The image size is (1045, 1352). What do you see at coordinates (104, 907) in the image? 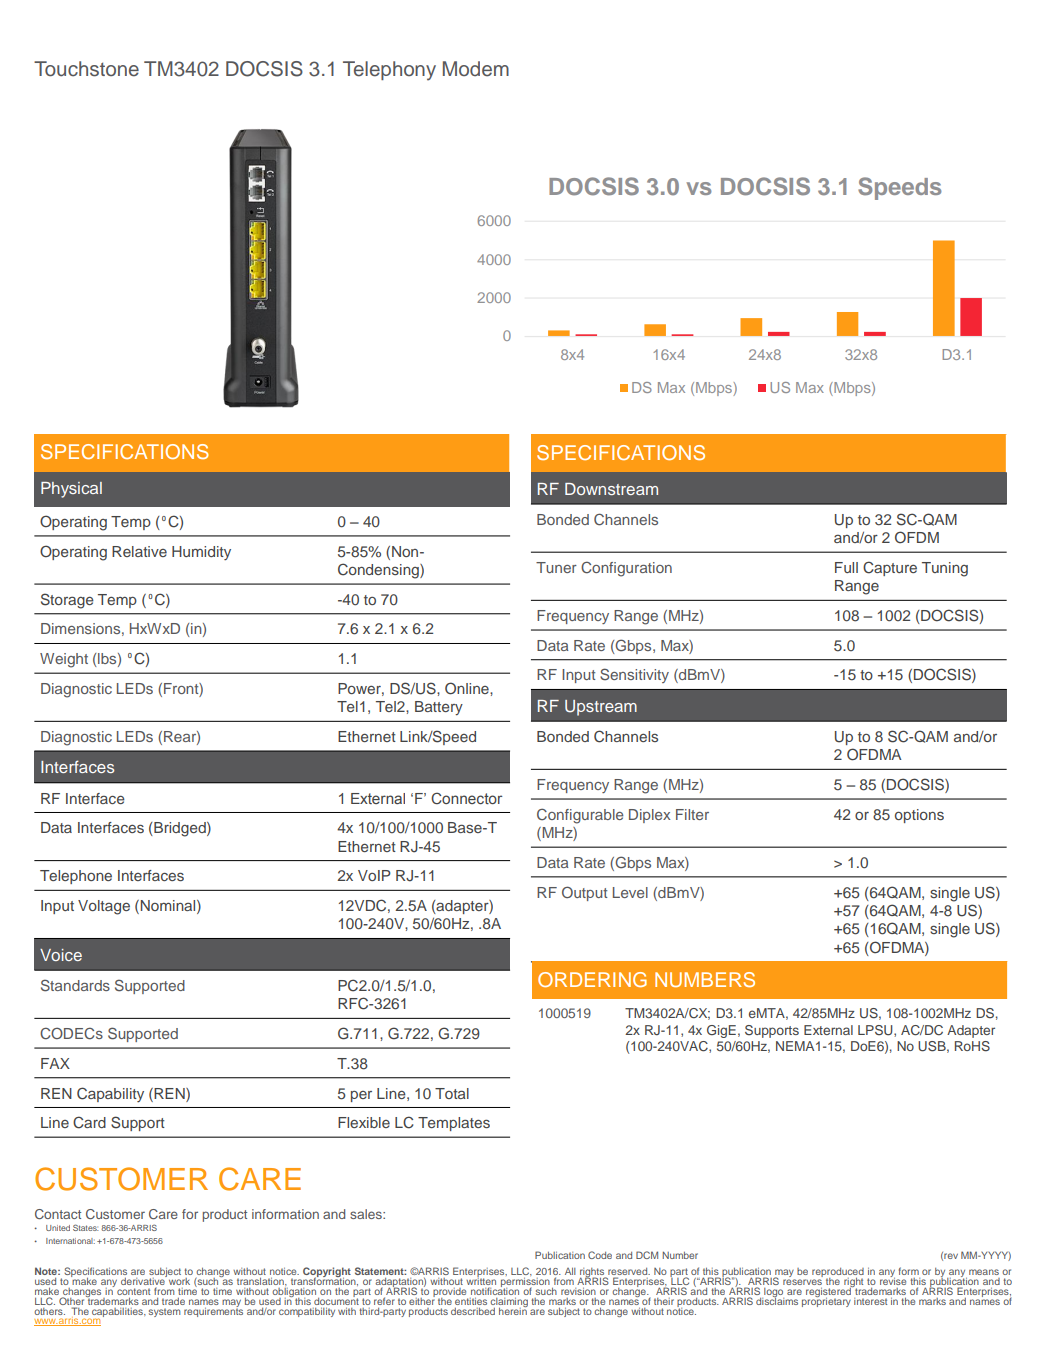
I see `Voltage` at bounding box center [104, 907].
